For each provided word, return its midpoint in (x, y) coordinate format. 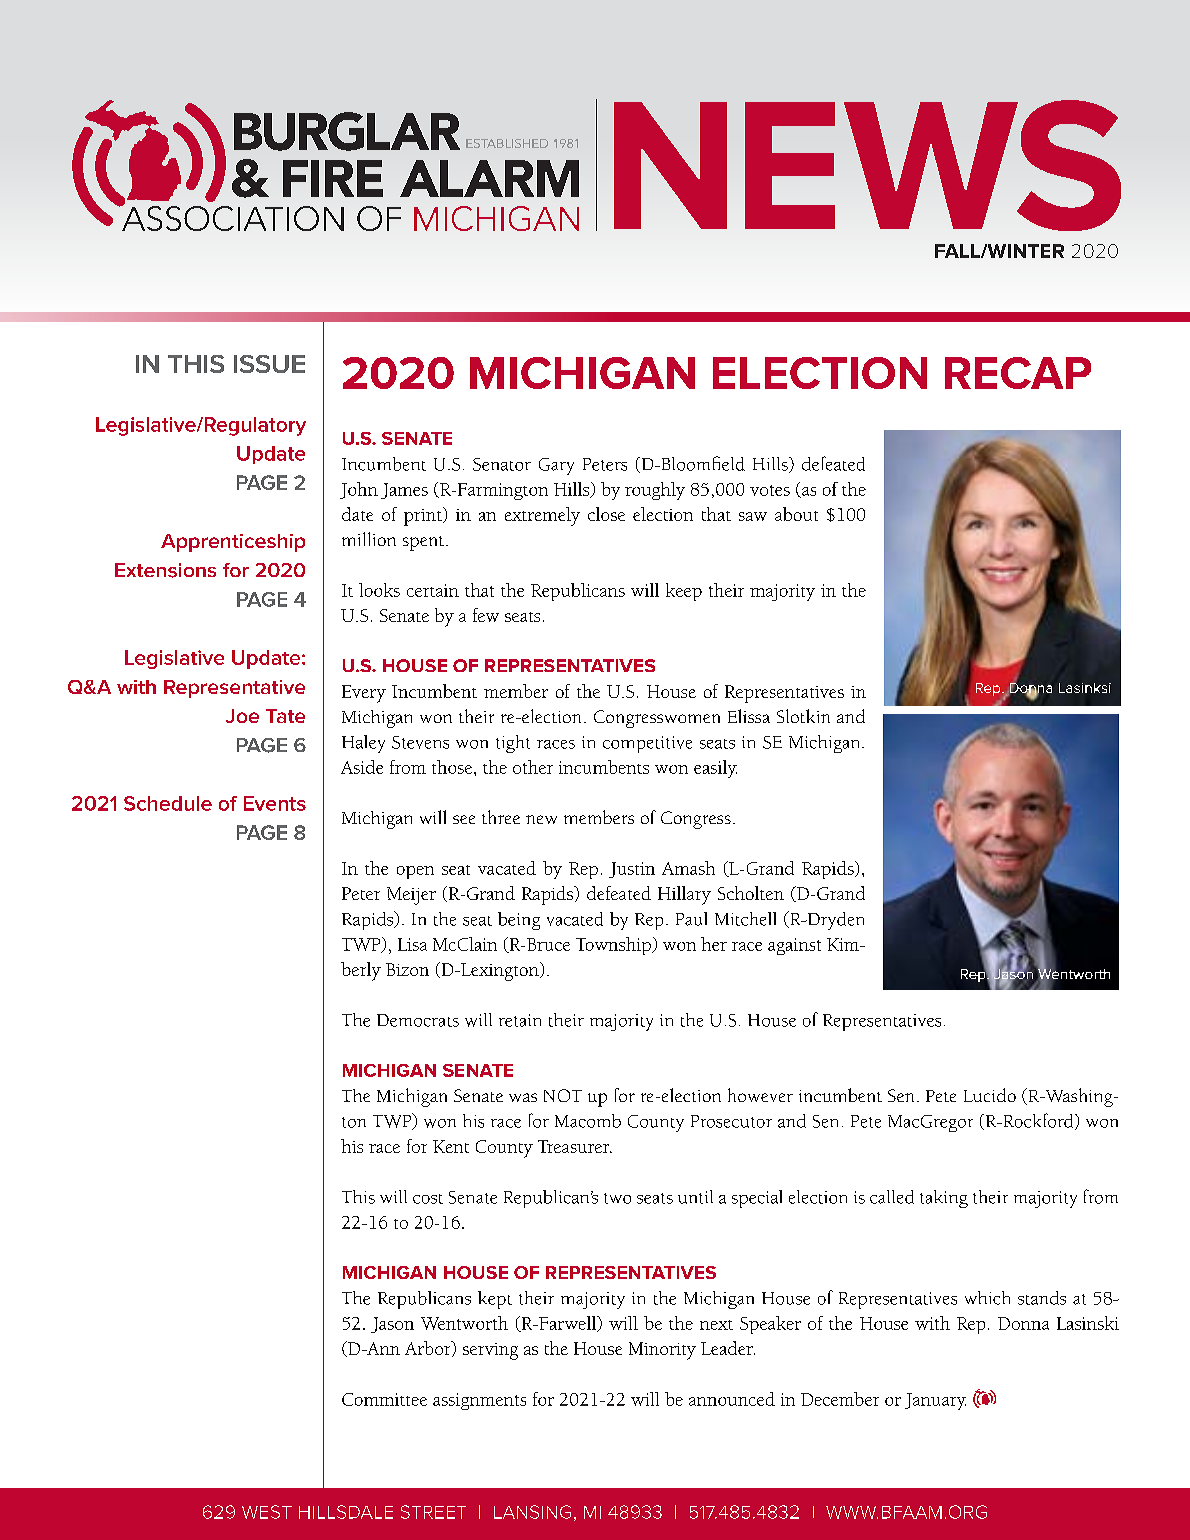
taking (944, 1199)
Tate (285, 716)
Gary (556, 466)
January (935, 1401)
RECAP (1018, 373)
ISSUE (269, 364)
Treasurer (575, 1146)
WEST (267, 1512)
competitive (647, 744)
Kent (451, 1146)
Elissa (749, 716)
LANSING (532, 1512)
